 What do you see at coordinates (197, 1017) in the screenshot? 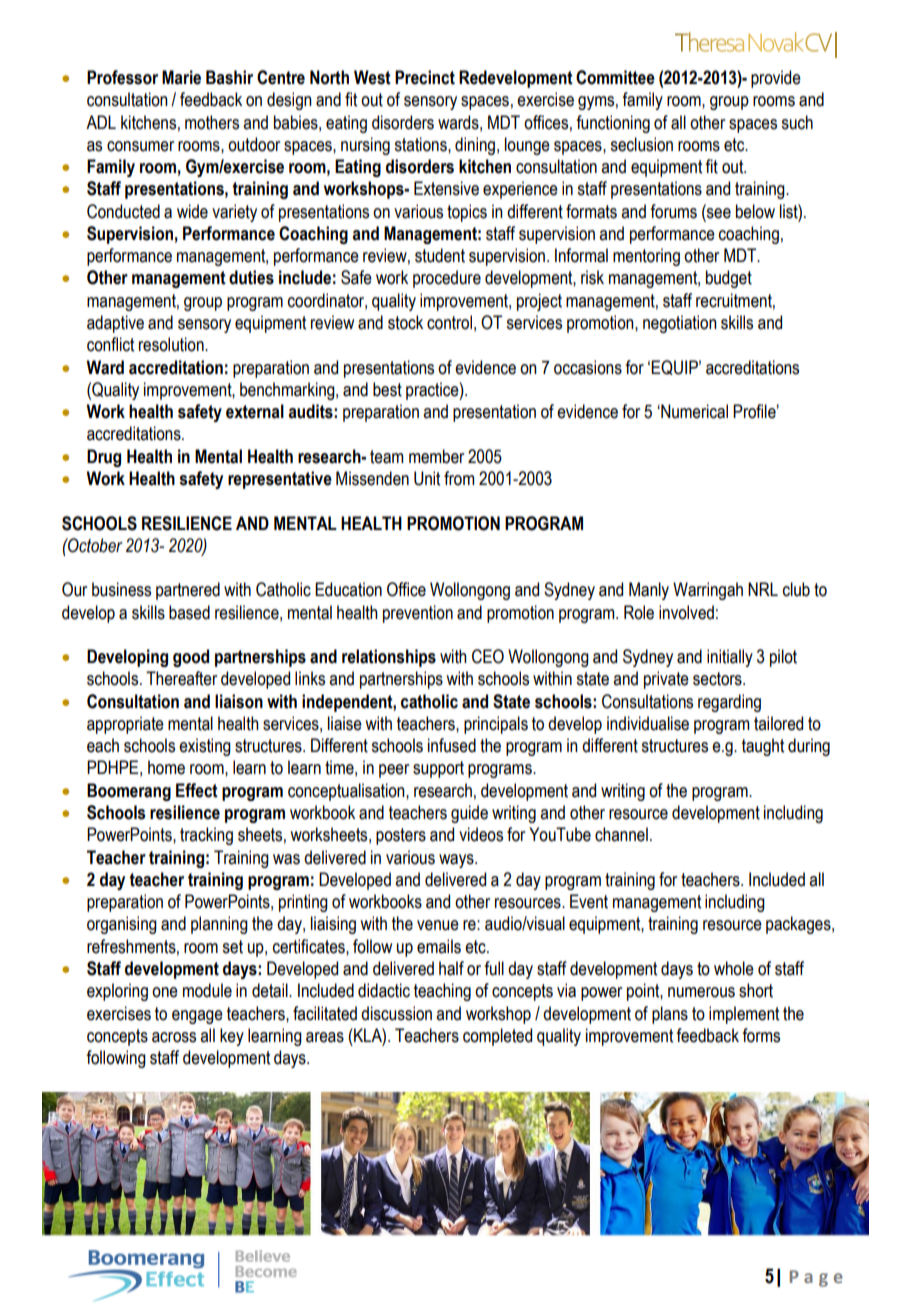
I see `engage` at bounding box center [197, 1017].
